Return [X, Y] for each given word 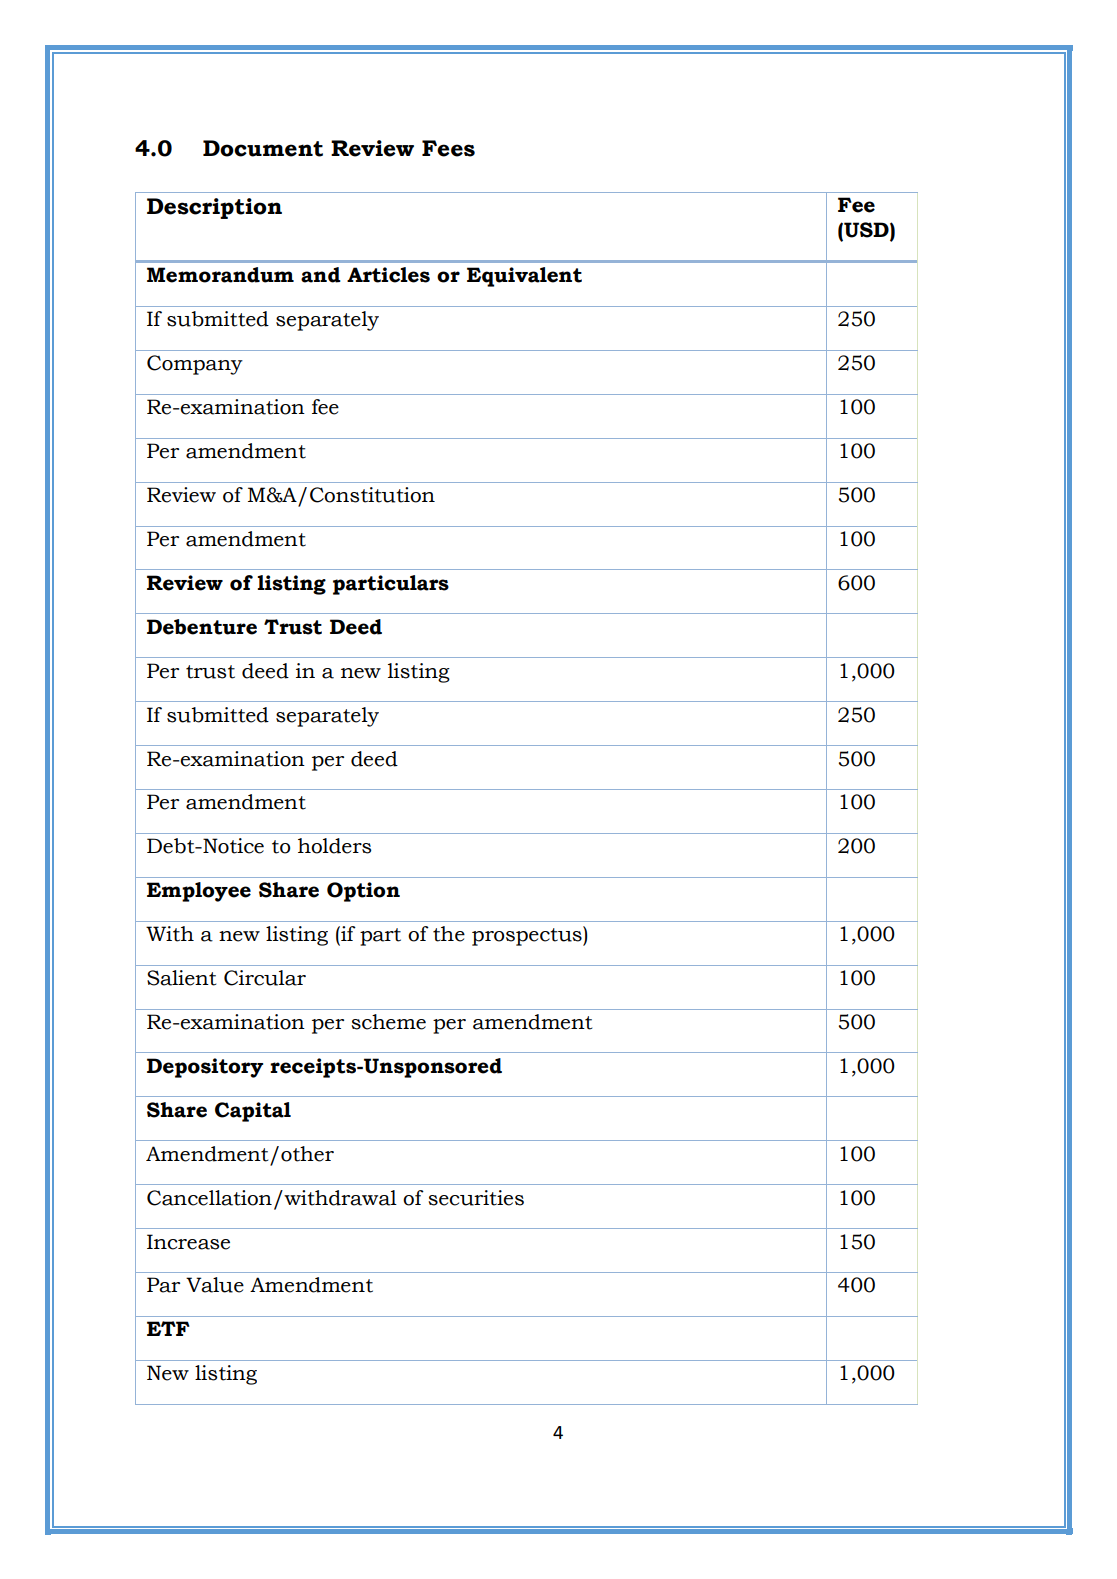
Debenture [202, 627]
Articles [388, 275]
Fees [448, 148]
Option [363, 892]
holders [334, 846]
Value [215, 1285]
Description [214, 208]
